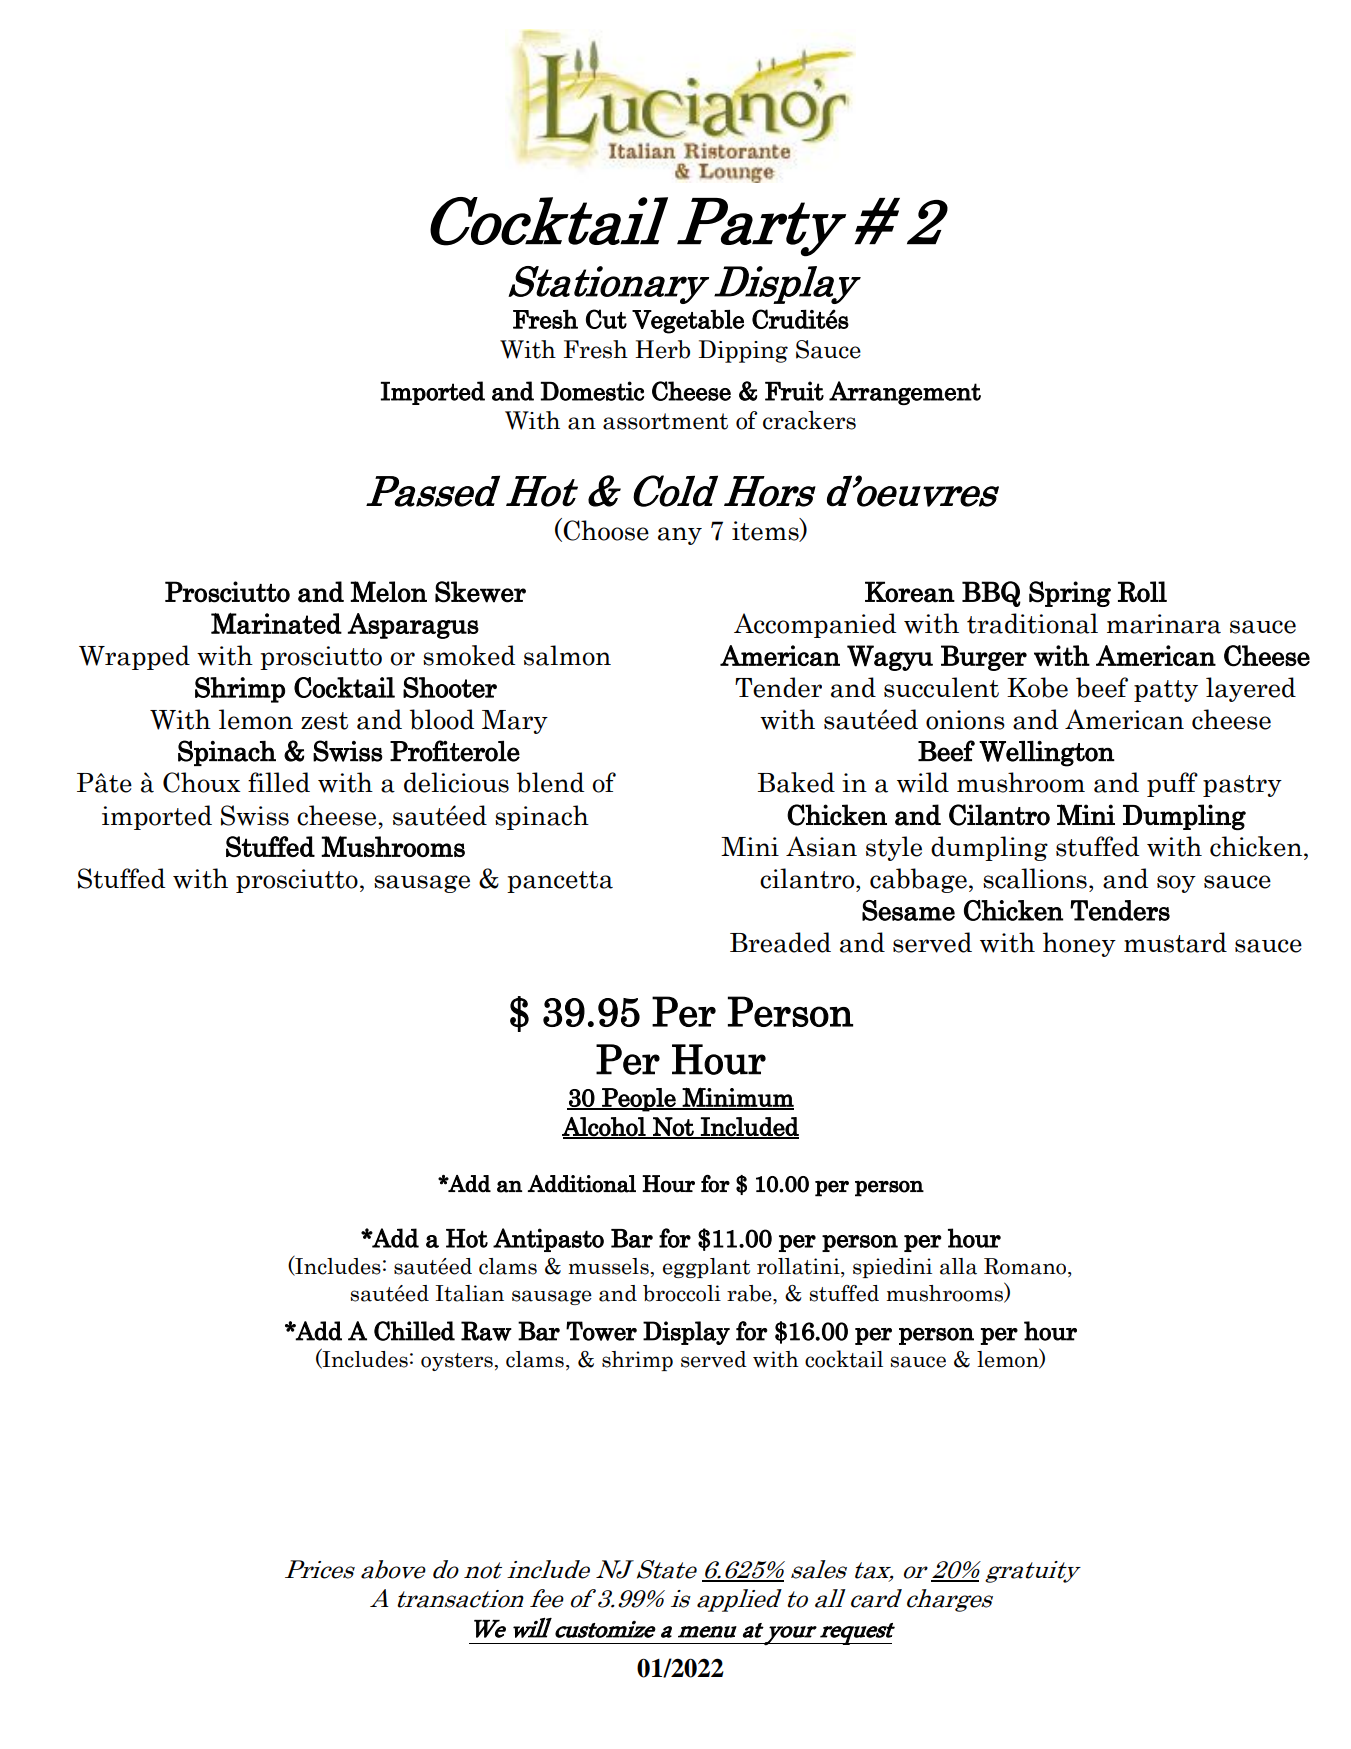  I want to click on Herb, so click(662, 349).
